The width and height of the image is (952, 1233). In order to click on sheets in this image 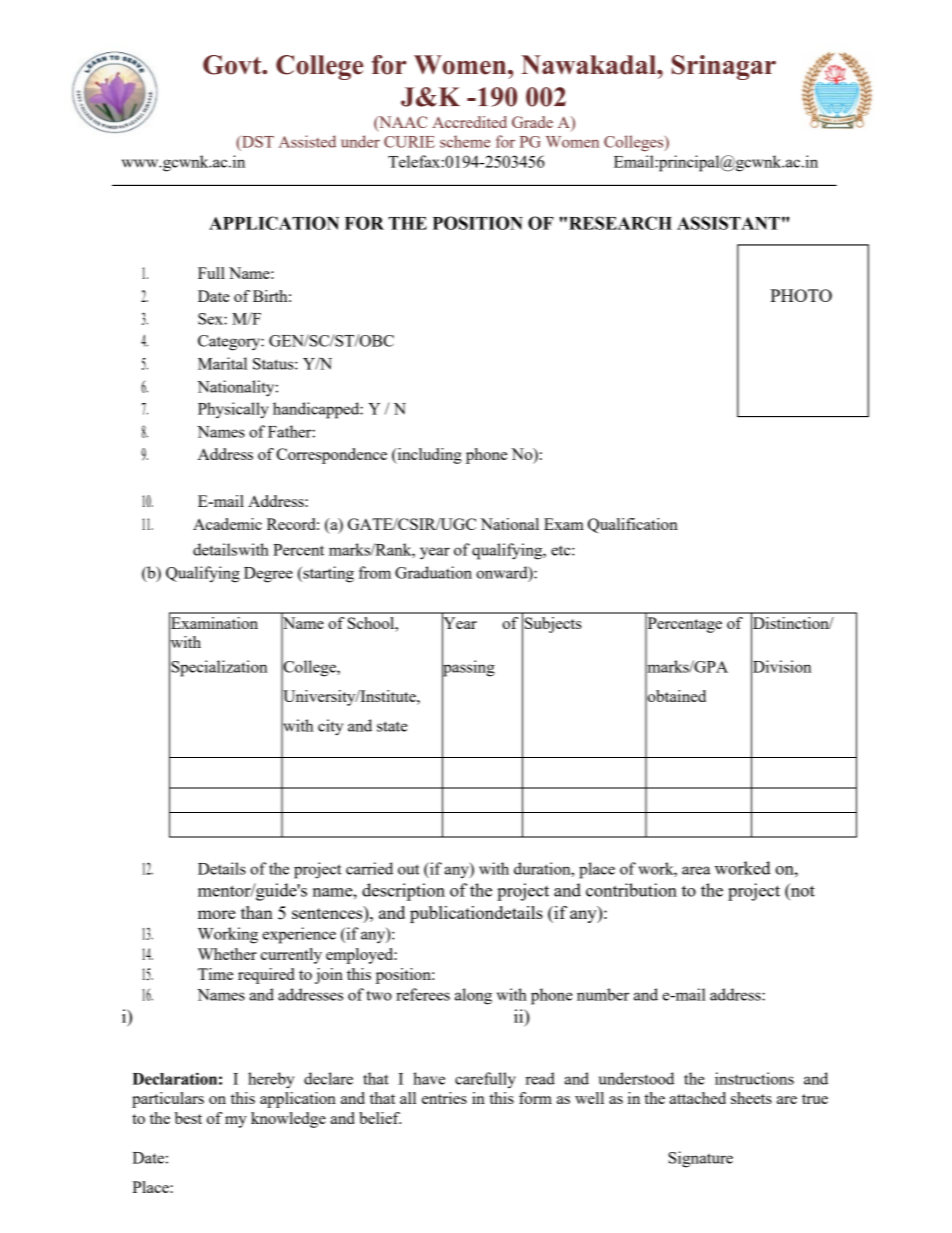, I will do `click(751, 1098)`.
